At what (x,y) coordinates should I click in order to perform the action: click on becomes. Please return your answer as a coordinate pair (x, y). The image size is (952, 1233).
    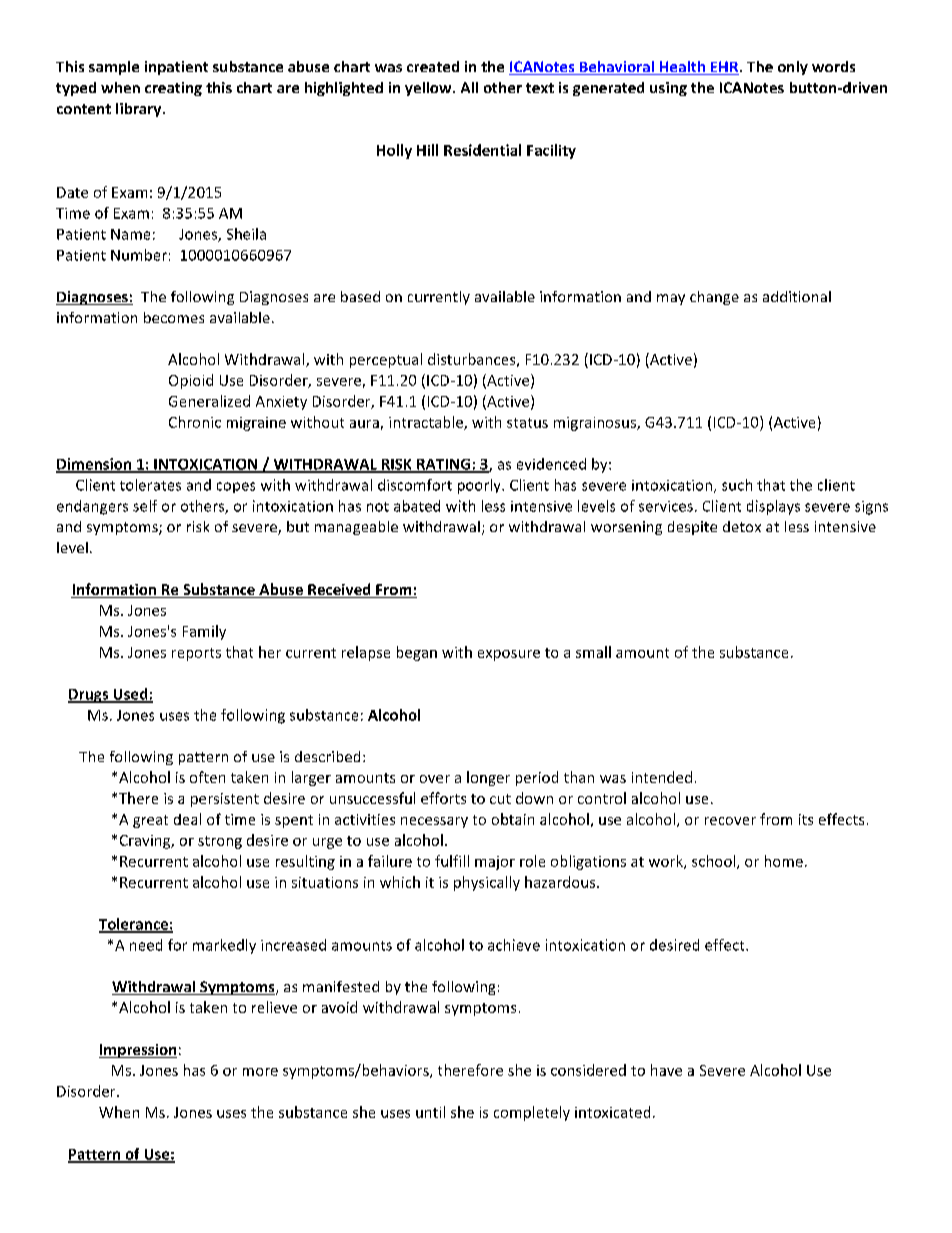
    Looking at the image, I should click on (174, 317).
